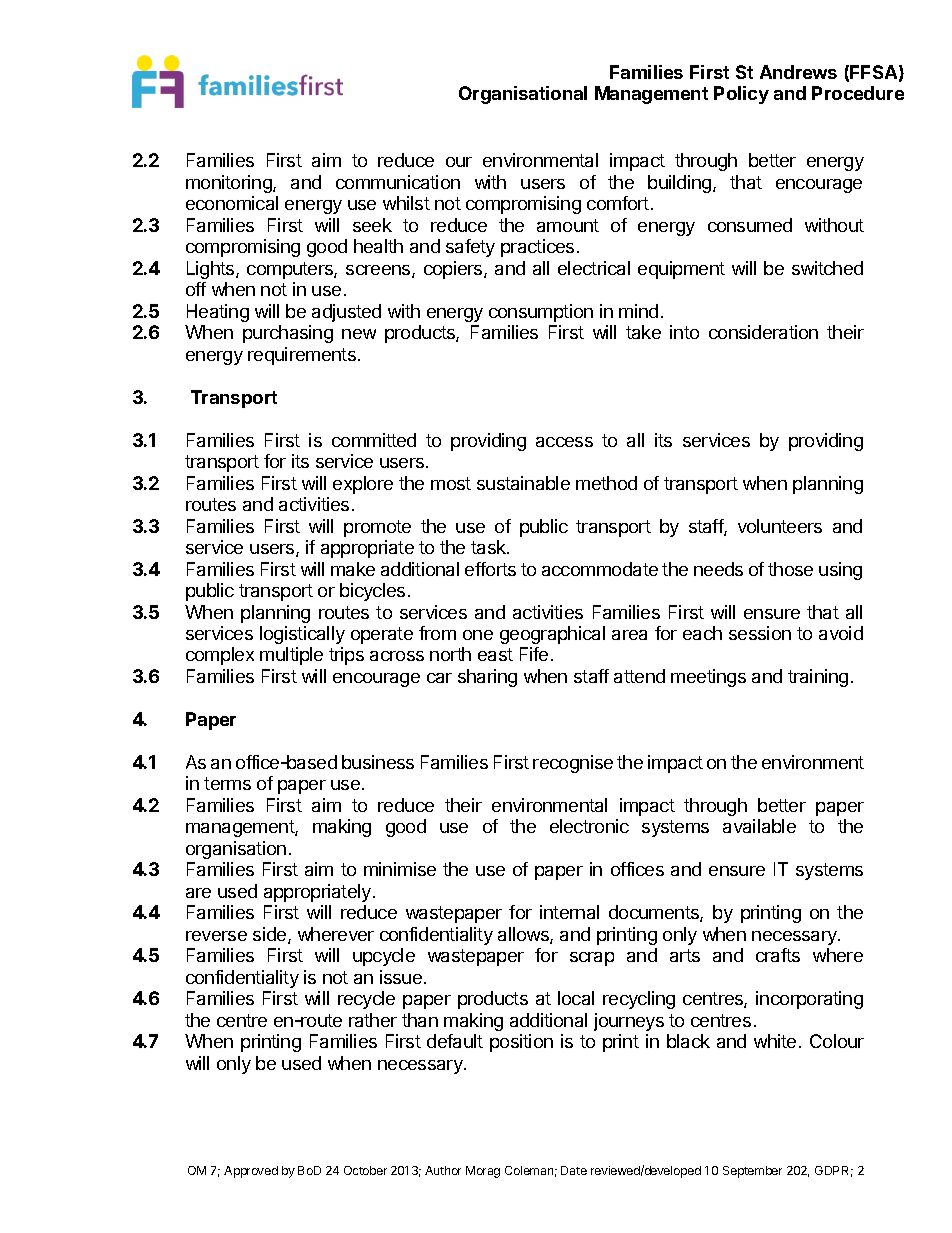  What do you see at coordinates (483, 1172) in the document?
I see `Morag` at bounding box center [483, 1172].
